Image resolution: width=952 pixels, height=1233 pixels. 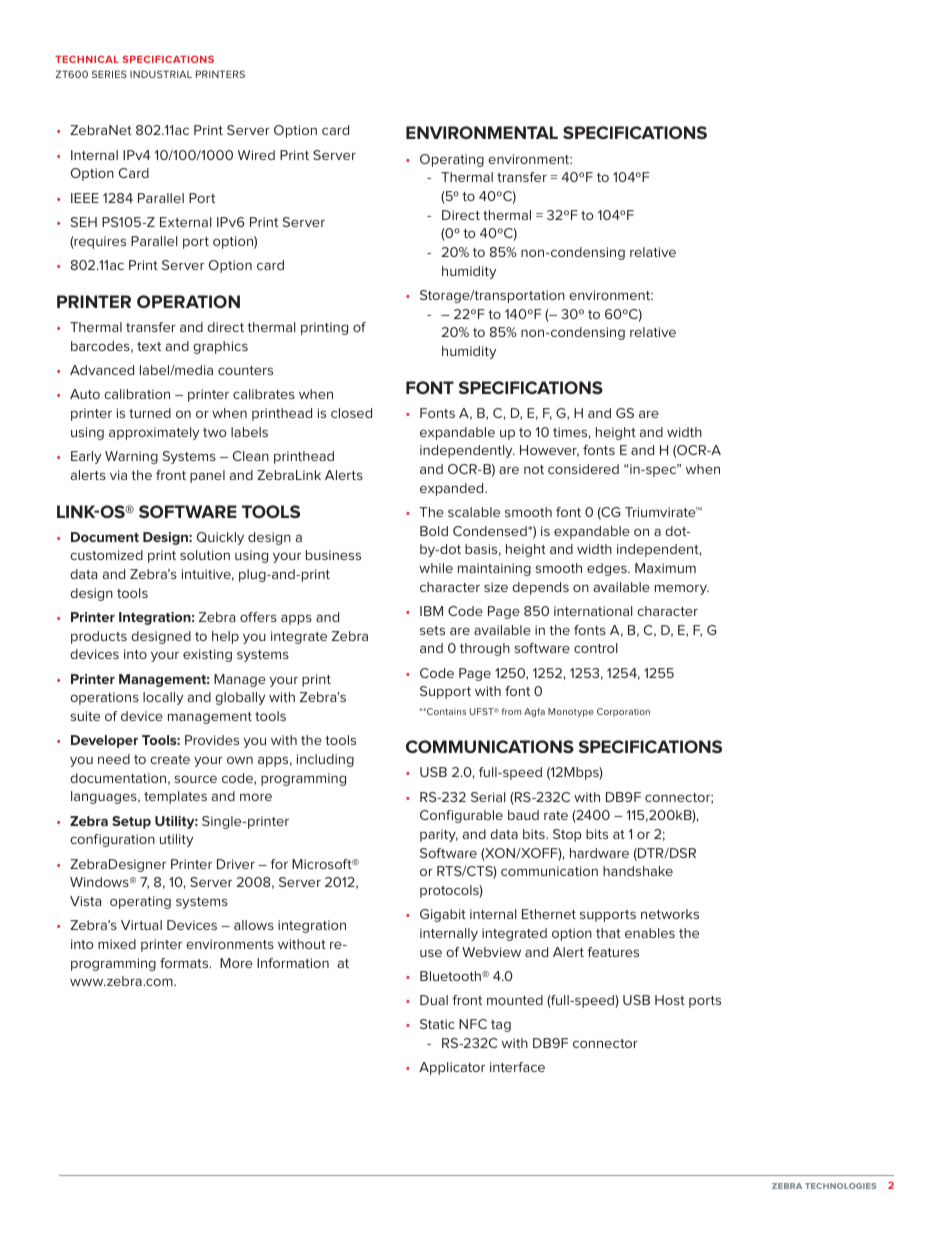 What do you see at coordinates (583, 469) in the image?
I see `considered` at bounding box center [583, 469].
